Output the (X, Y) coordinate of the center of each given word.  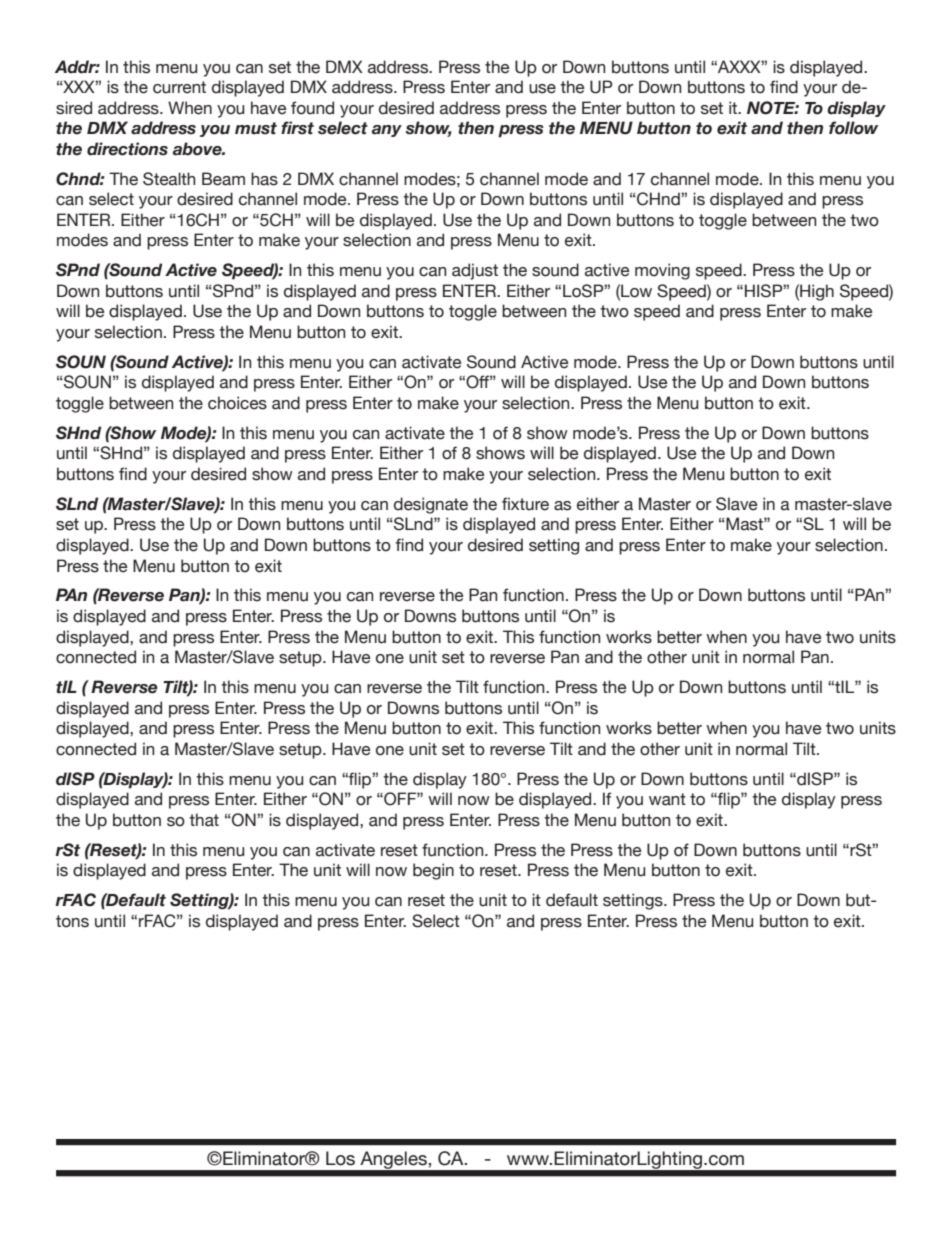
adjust (475, 271)
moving (662, 271)
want (667, 799)
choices (237, 403)
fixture (525, 504)
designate (431, 505)
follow (853, 128)
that (204, 820)
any (387, 131)
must (256, 128)
